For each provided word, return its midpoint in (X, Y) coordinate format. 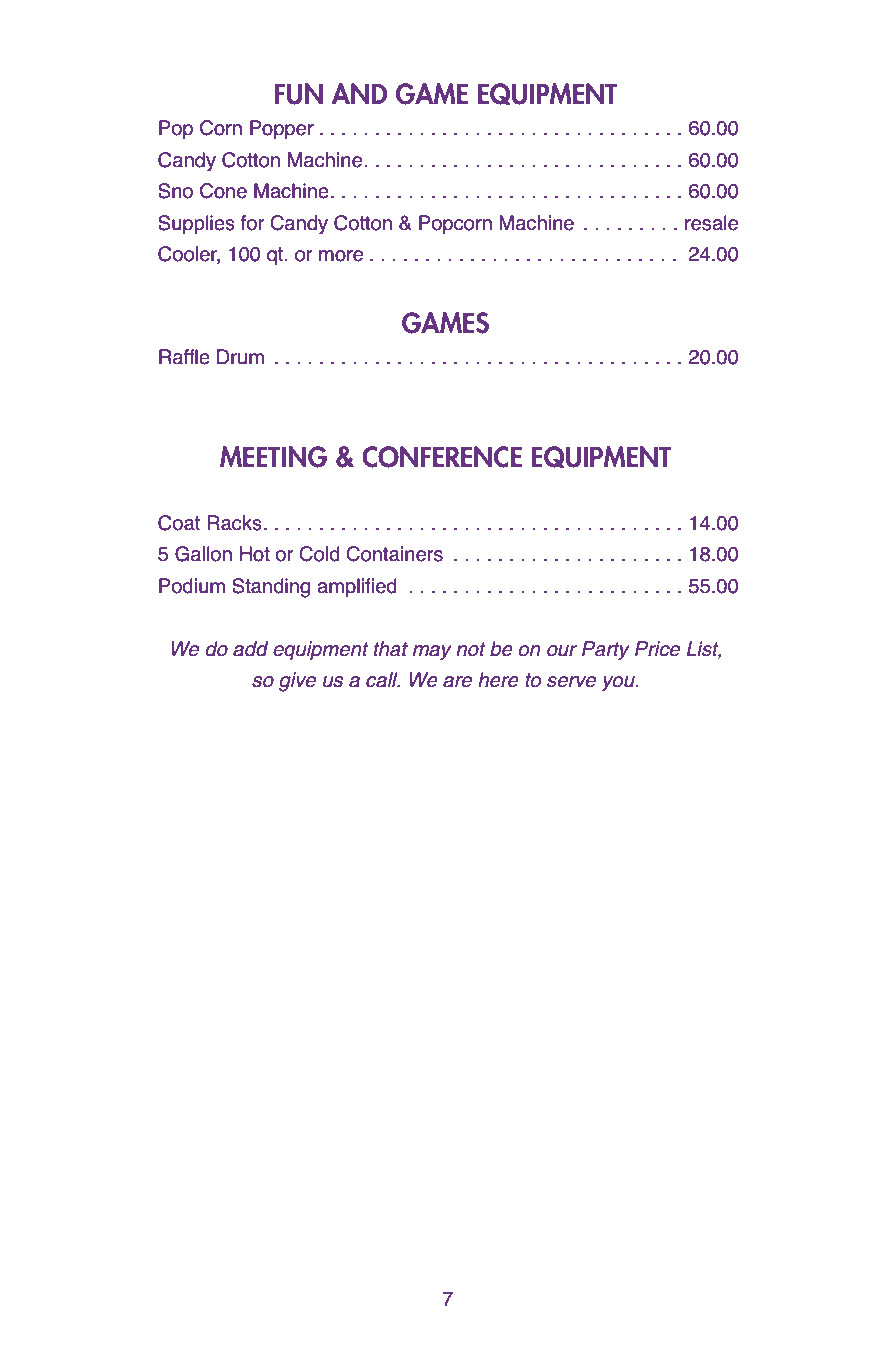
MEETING (273, 457)
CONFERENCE (442, 457)
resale (711, 223)
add (250, 649)
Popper (282, 130)
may (432, 653)
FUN (299, 94)
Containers (394, 554)
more (341, 256)
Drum (240, 357)
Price (657, 649)
